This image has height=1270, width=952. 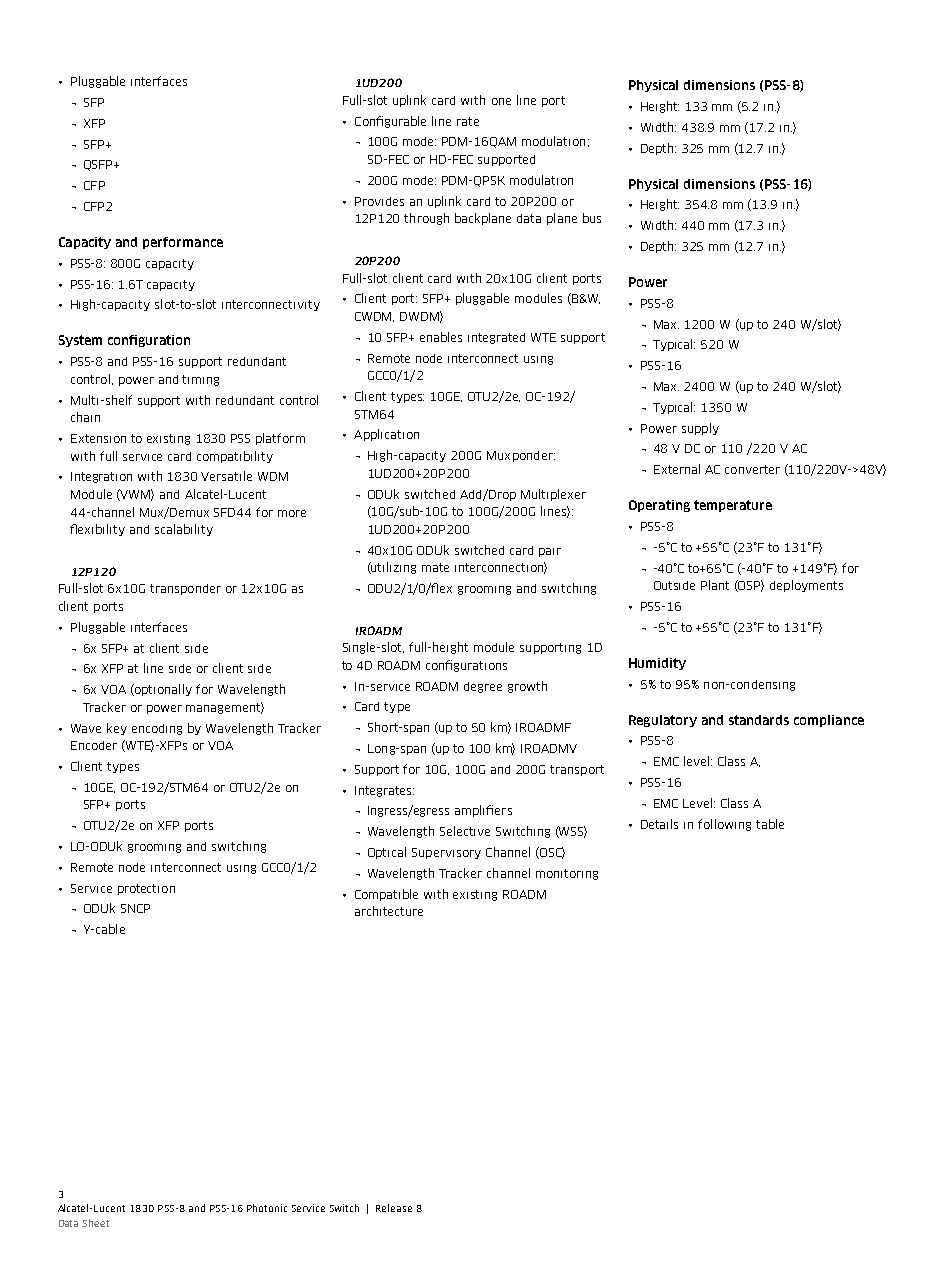 What do you see at coordinates (95, 1223) in the image?
I see `Sheet` at bounding box center [95, 1223].
